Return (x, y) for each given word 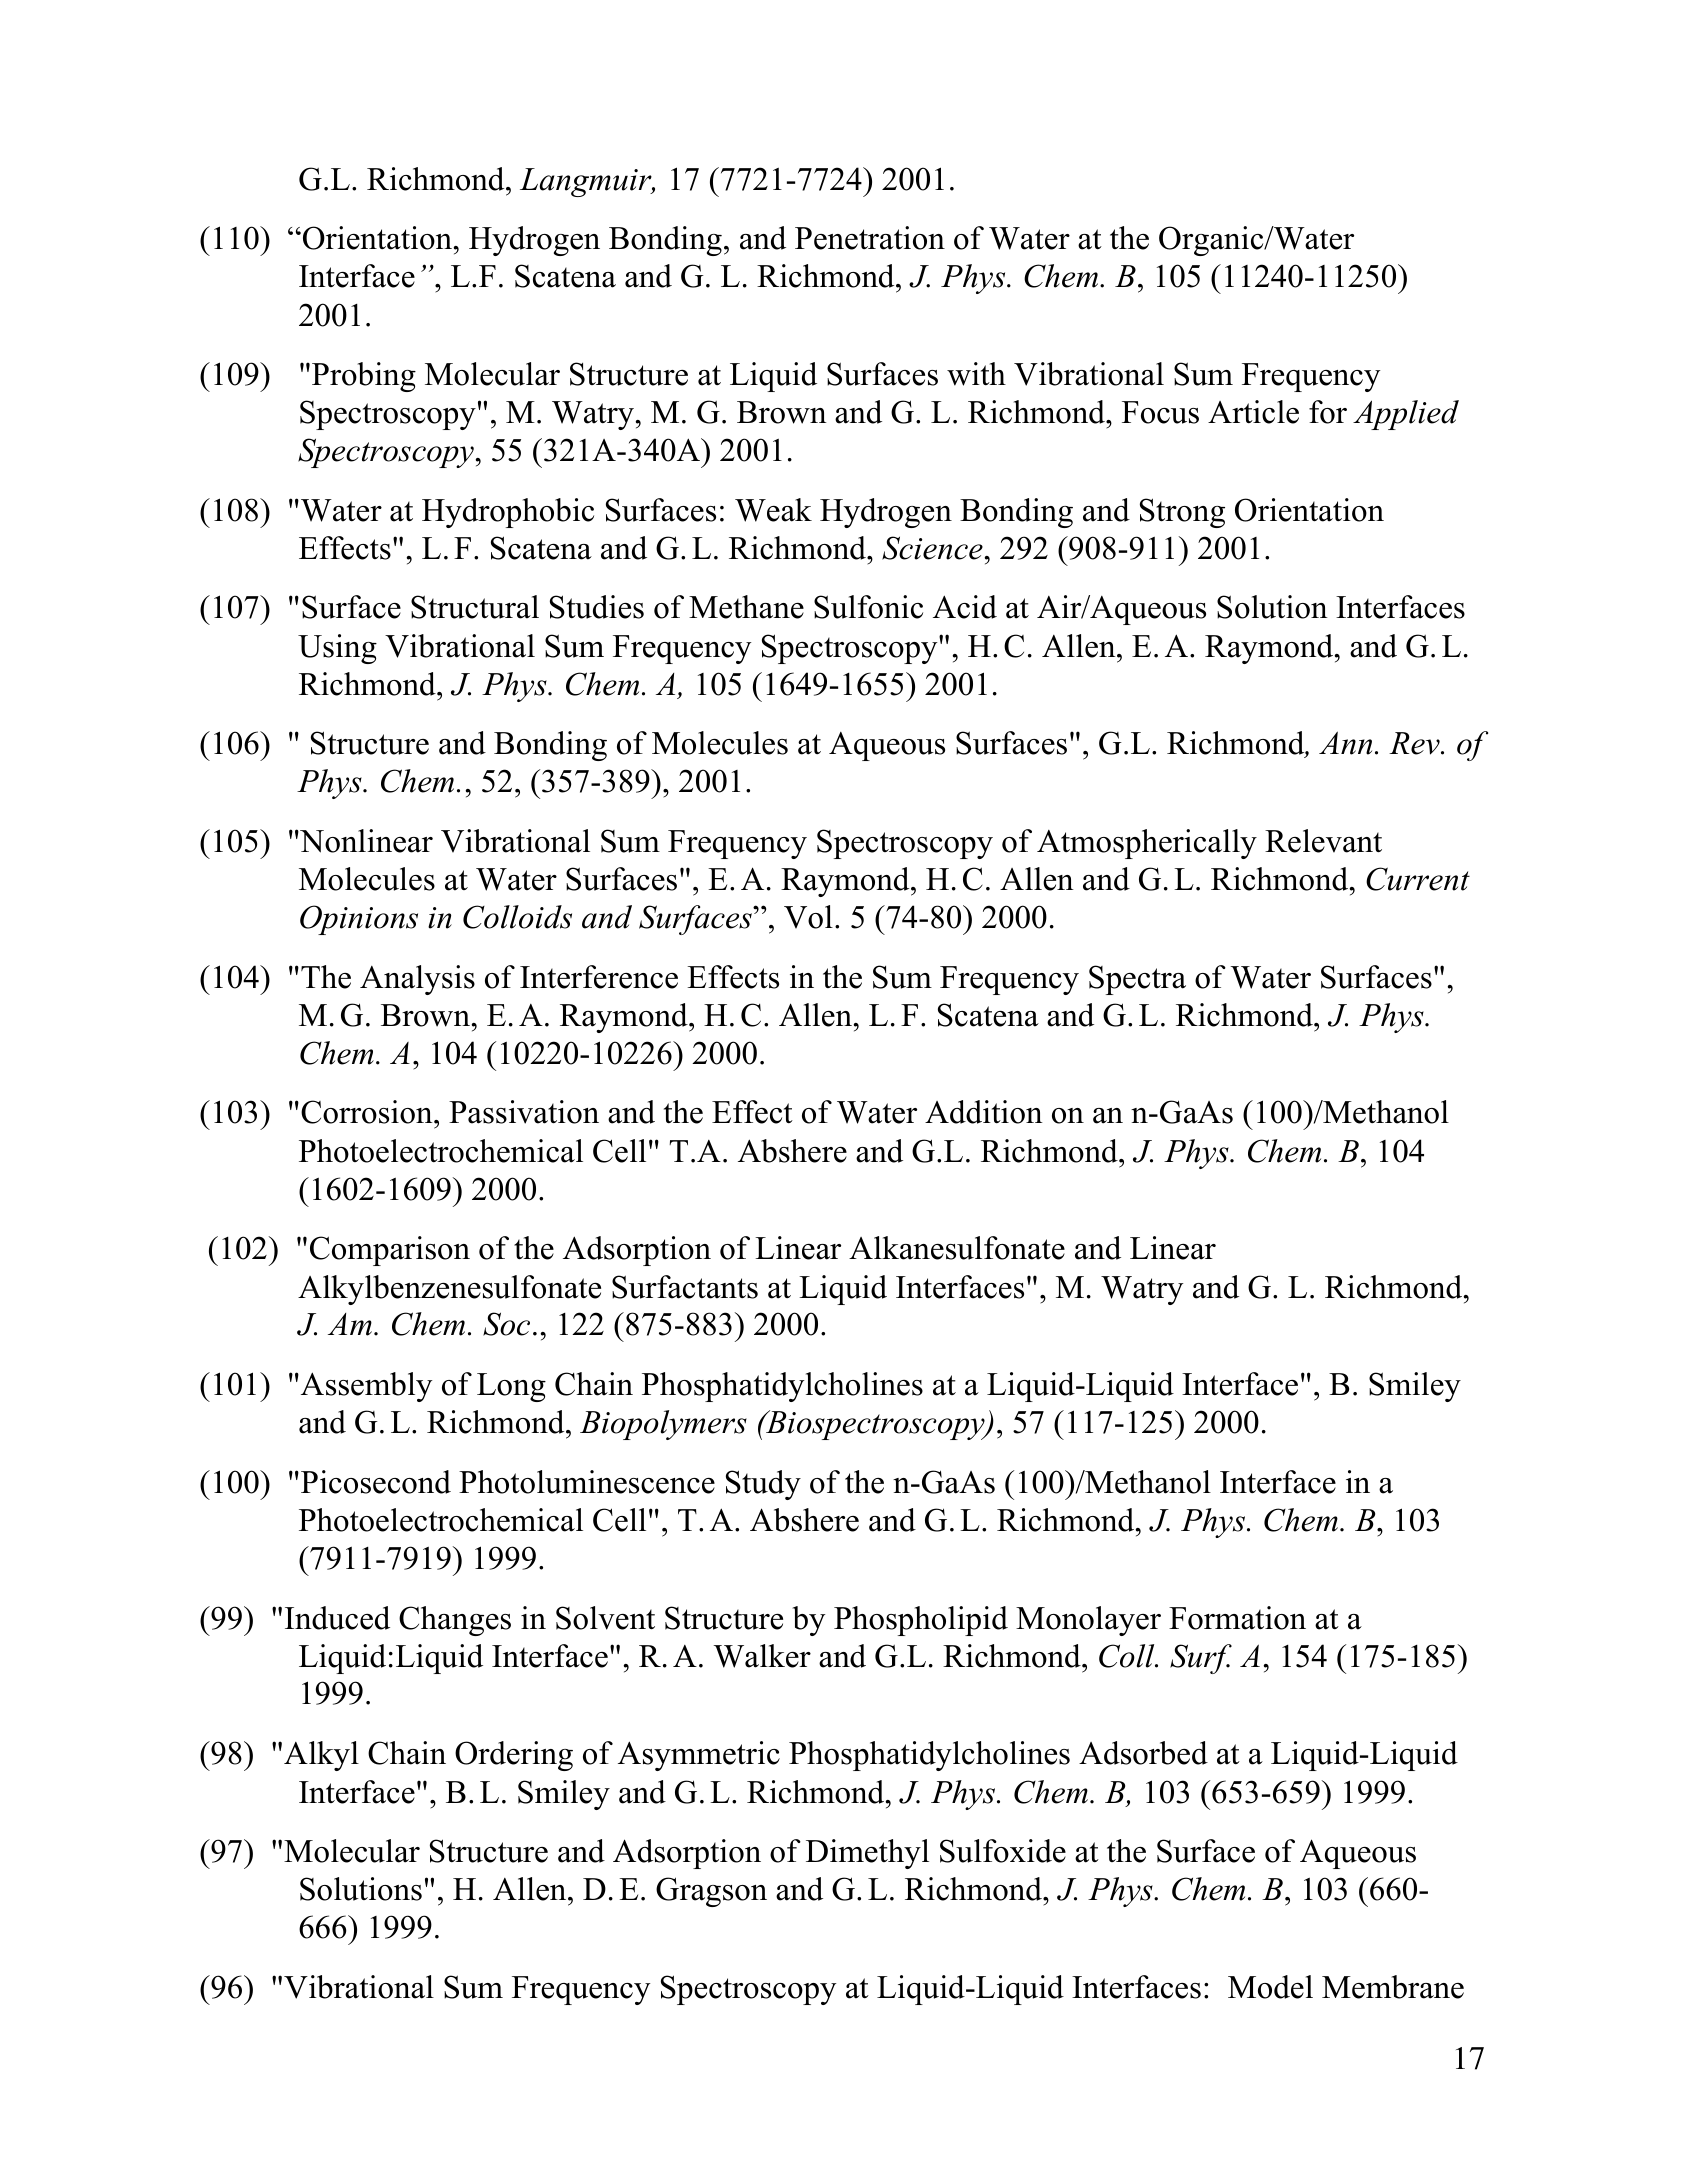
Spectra (1137, 980)
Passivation (524, 1112)
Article (1253, 412)
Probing (364, 377)
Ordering (514, 1756)
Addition (984, 1112)
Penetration (870, 238)
